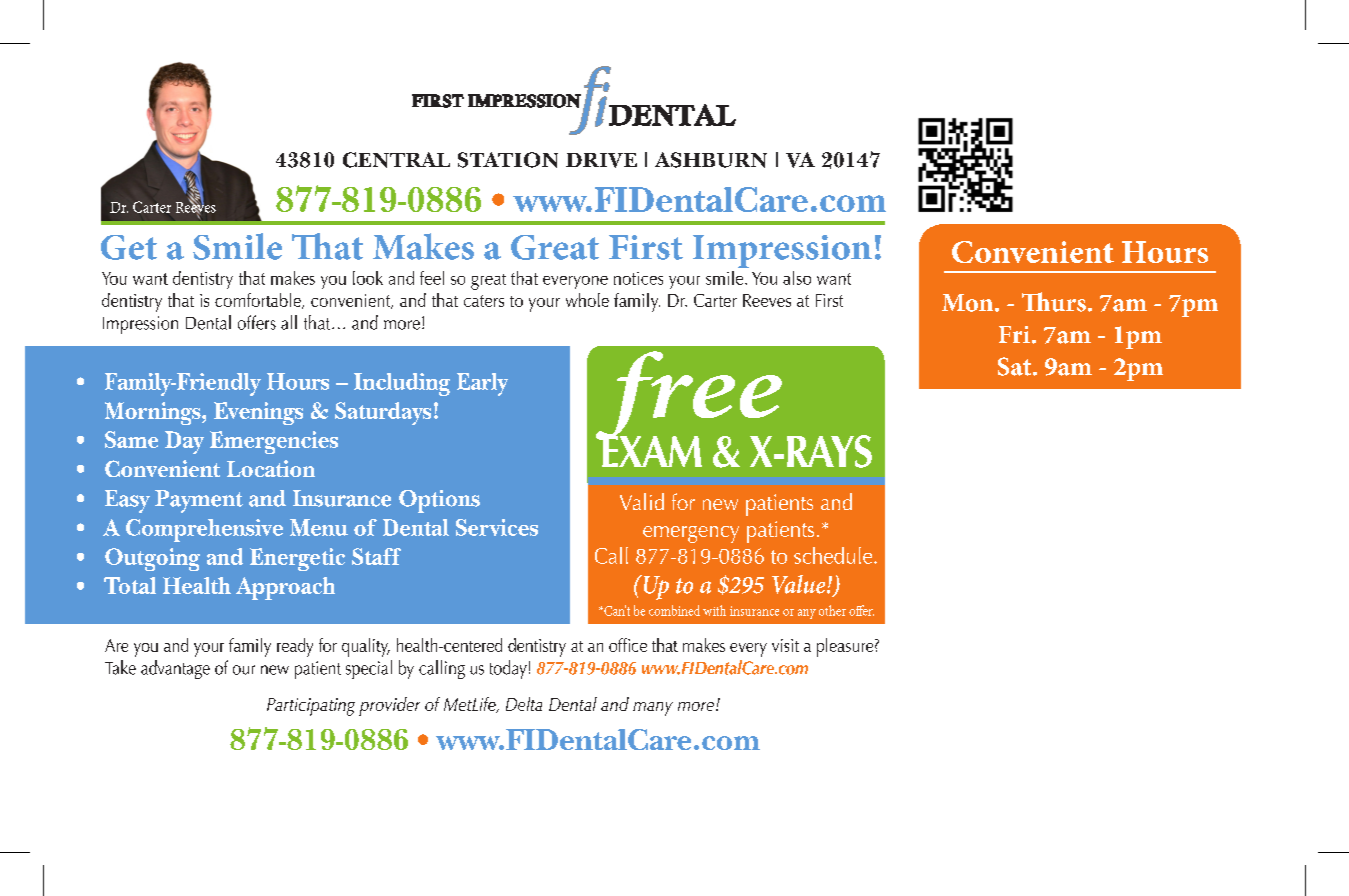  I want to click on emergency, so click(691, 534).
